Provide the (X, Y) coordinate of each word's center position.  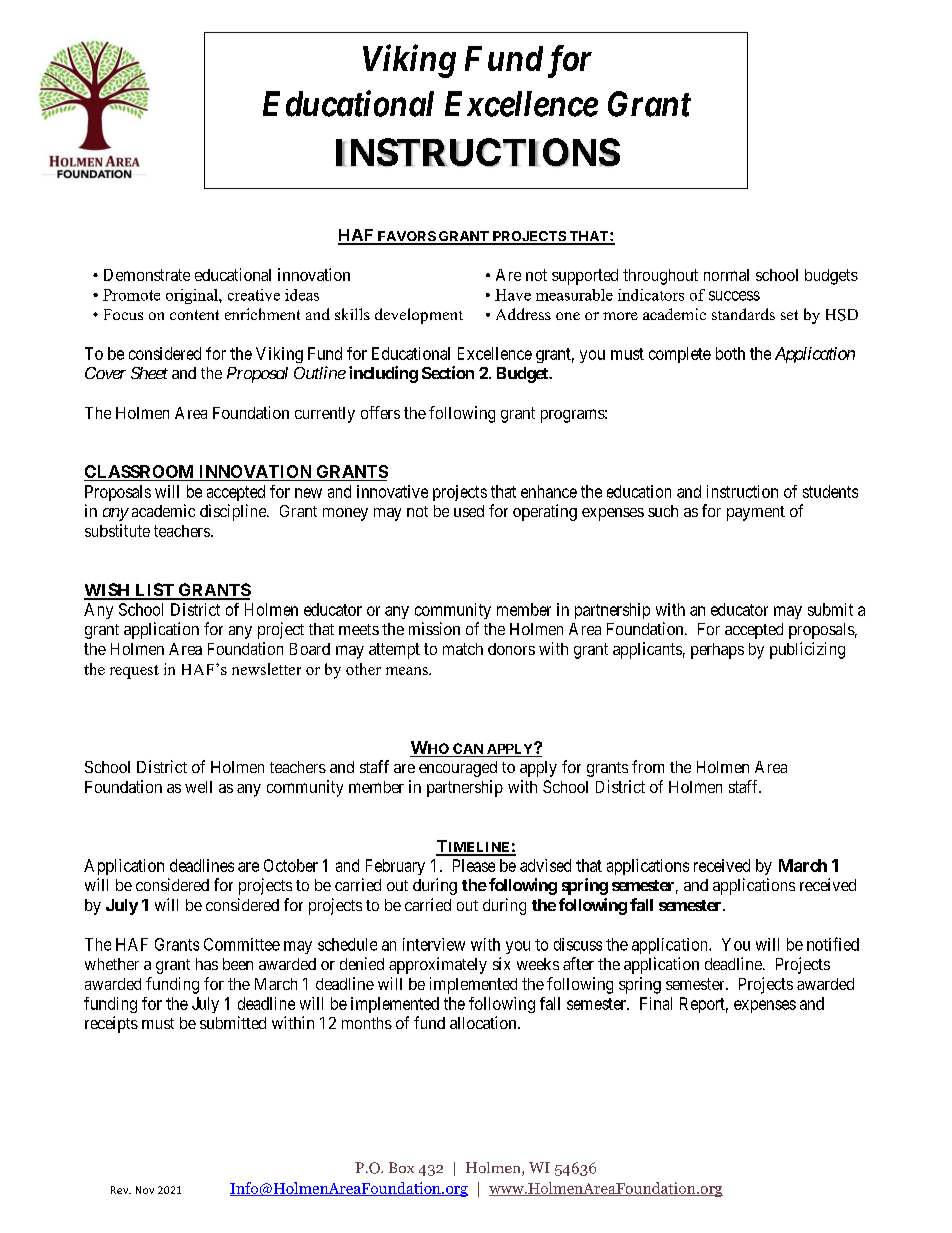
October (291, 865)
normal (726, 275)
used (469, 511)
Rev (121, 1190)
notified (833, 944)
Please (474, 865)
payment (756, 513)
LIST (154, 591)
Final (656, 1003)
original (193, 296)
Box (401, 1167)
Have (513, 295)
